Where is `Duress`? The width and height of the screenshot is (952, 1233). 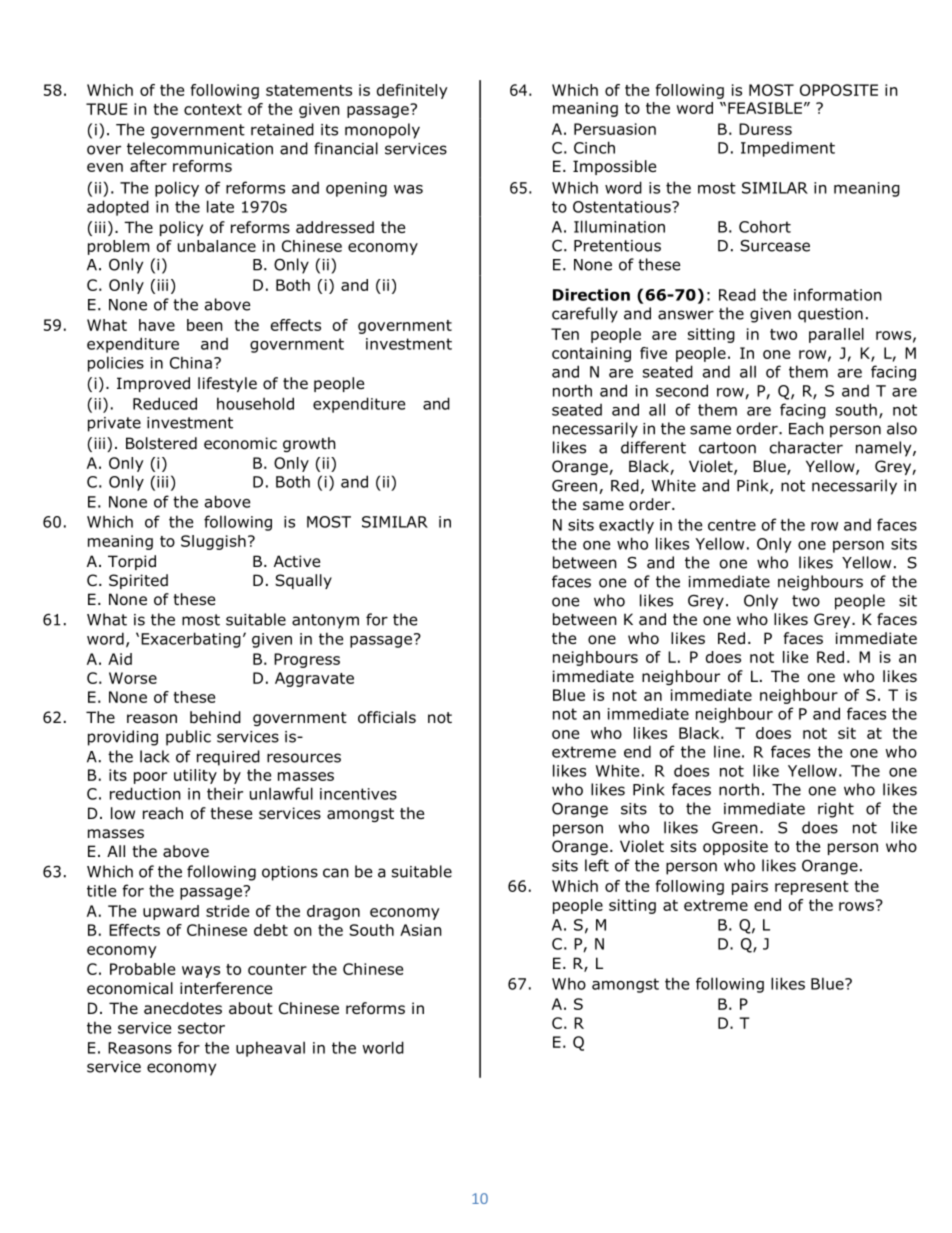 Duress is located at coordinates (765, 129).
